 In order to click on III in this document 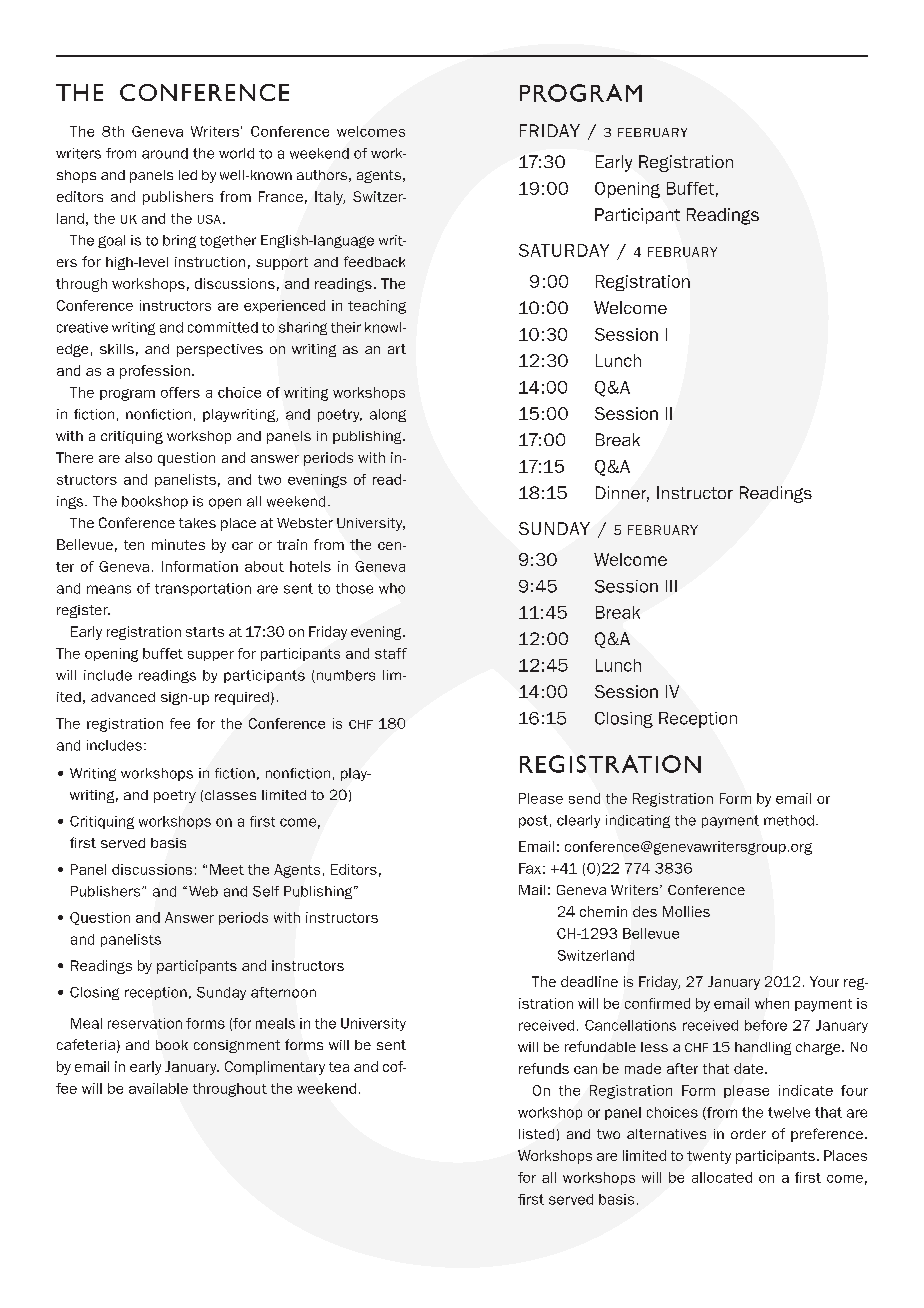, I will do `click(671, 586)`.
